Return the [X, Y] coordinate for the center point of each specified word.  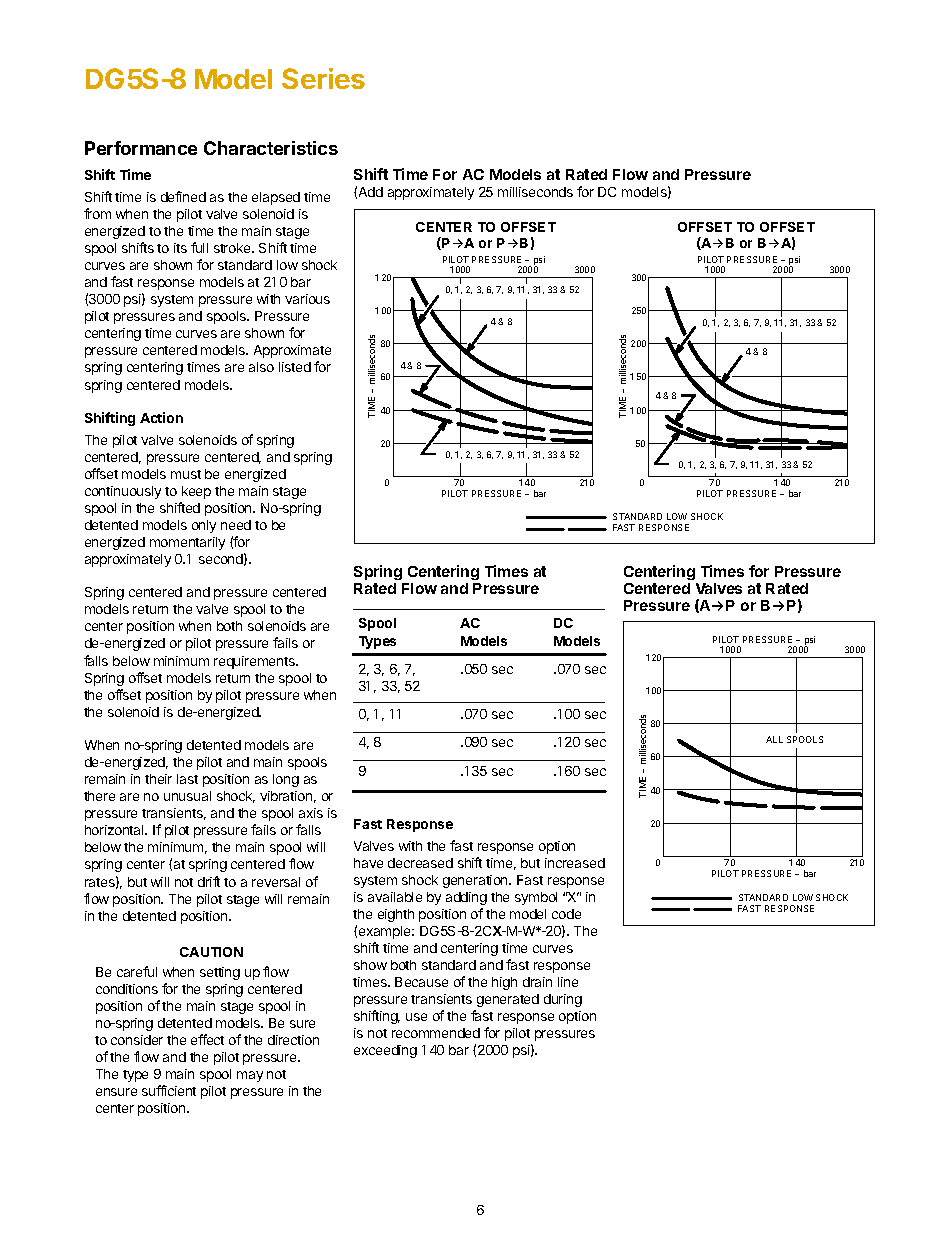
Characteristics [271, 148]
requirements [255, 662]
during [563, 1000]
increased [575, 863]
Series [323, 78]
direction [293, 1040]
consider [137, 1040]
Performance [141, 148]
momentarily [187, 543]
